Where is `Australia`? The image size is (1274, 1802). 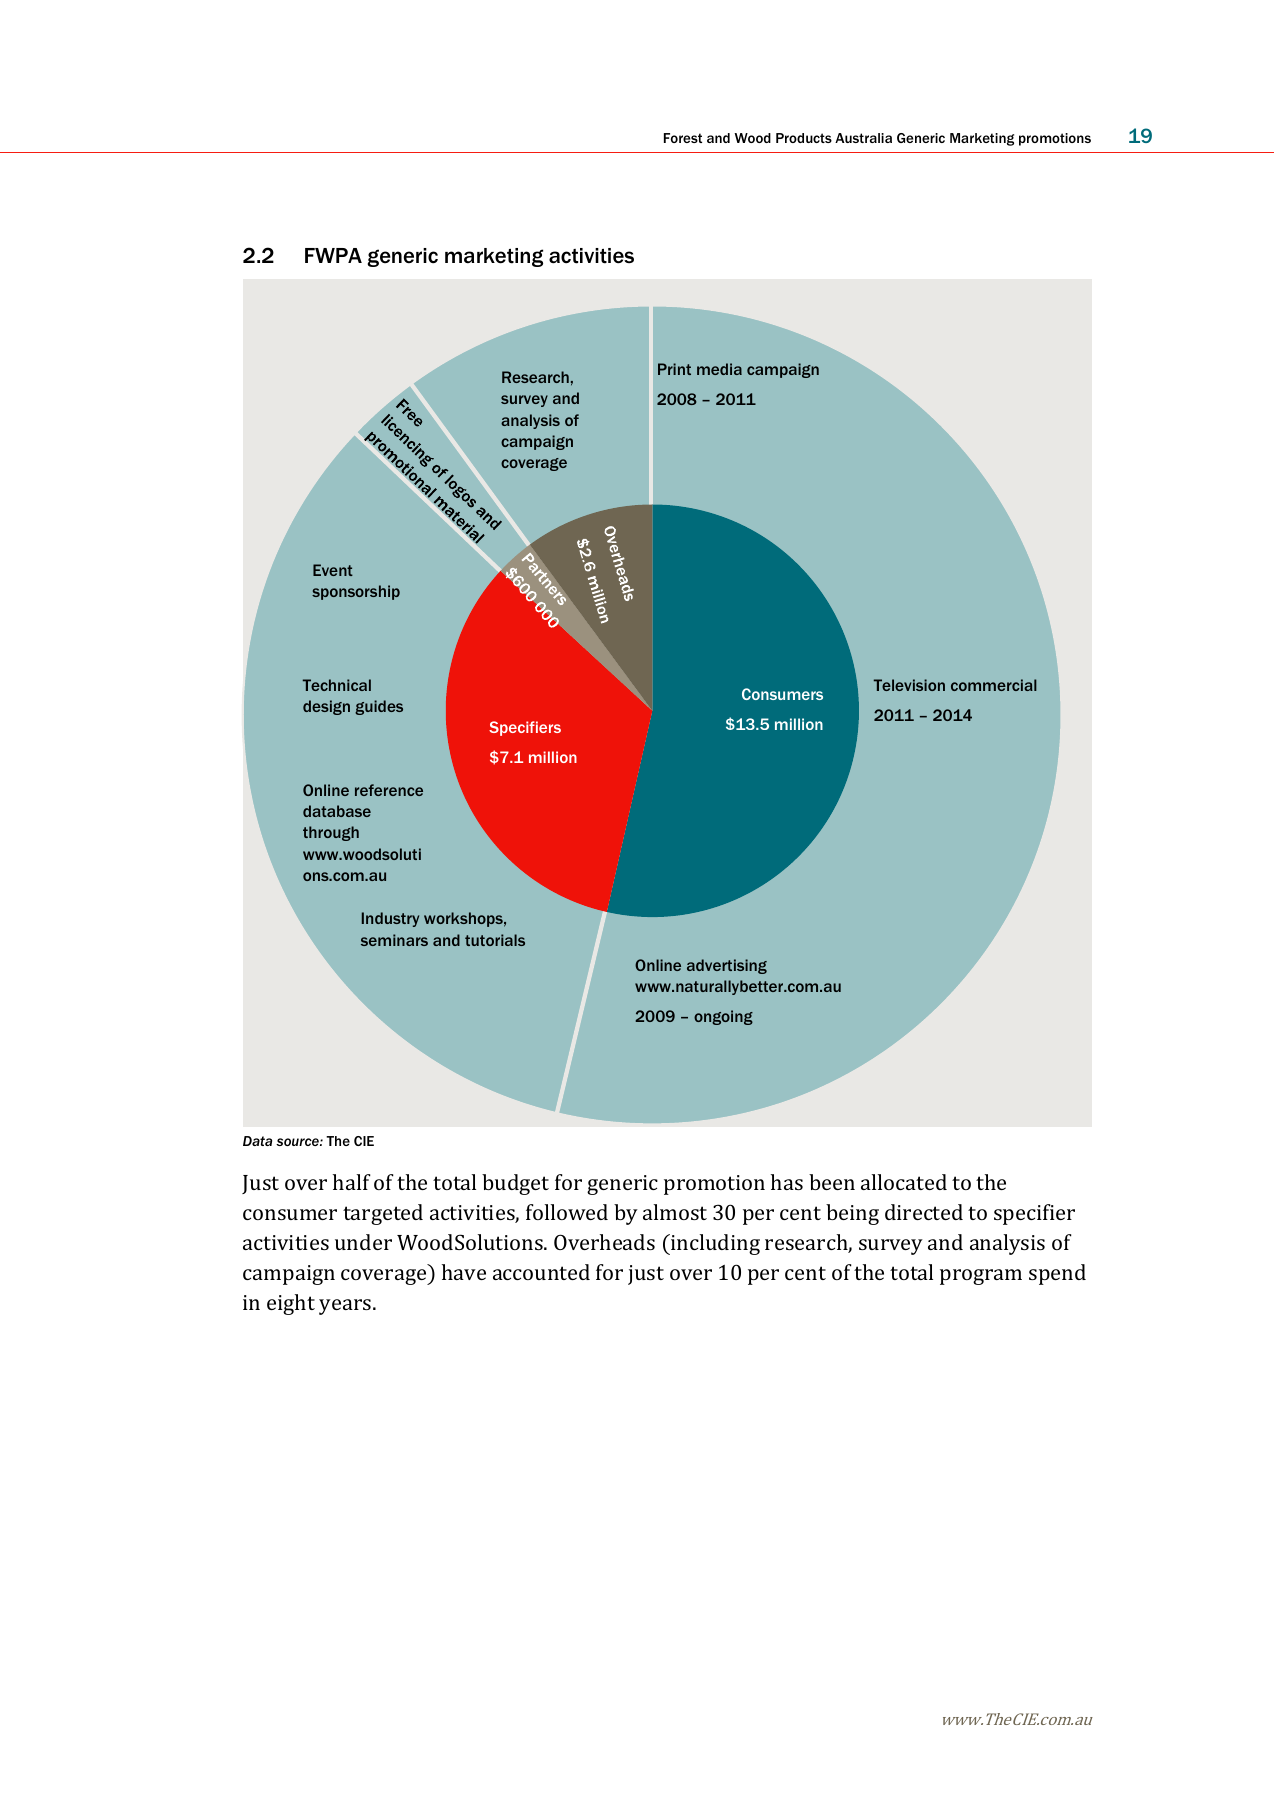
Australia is located at coordinates (863, 138).
